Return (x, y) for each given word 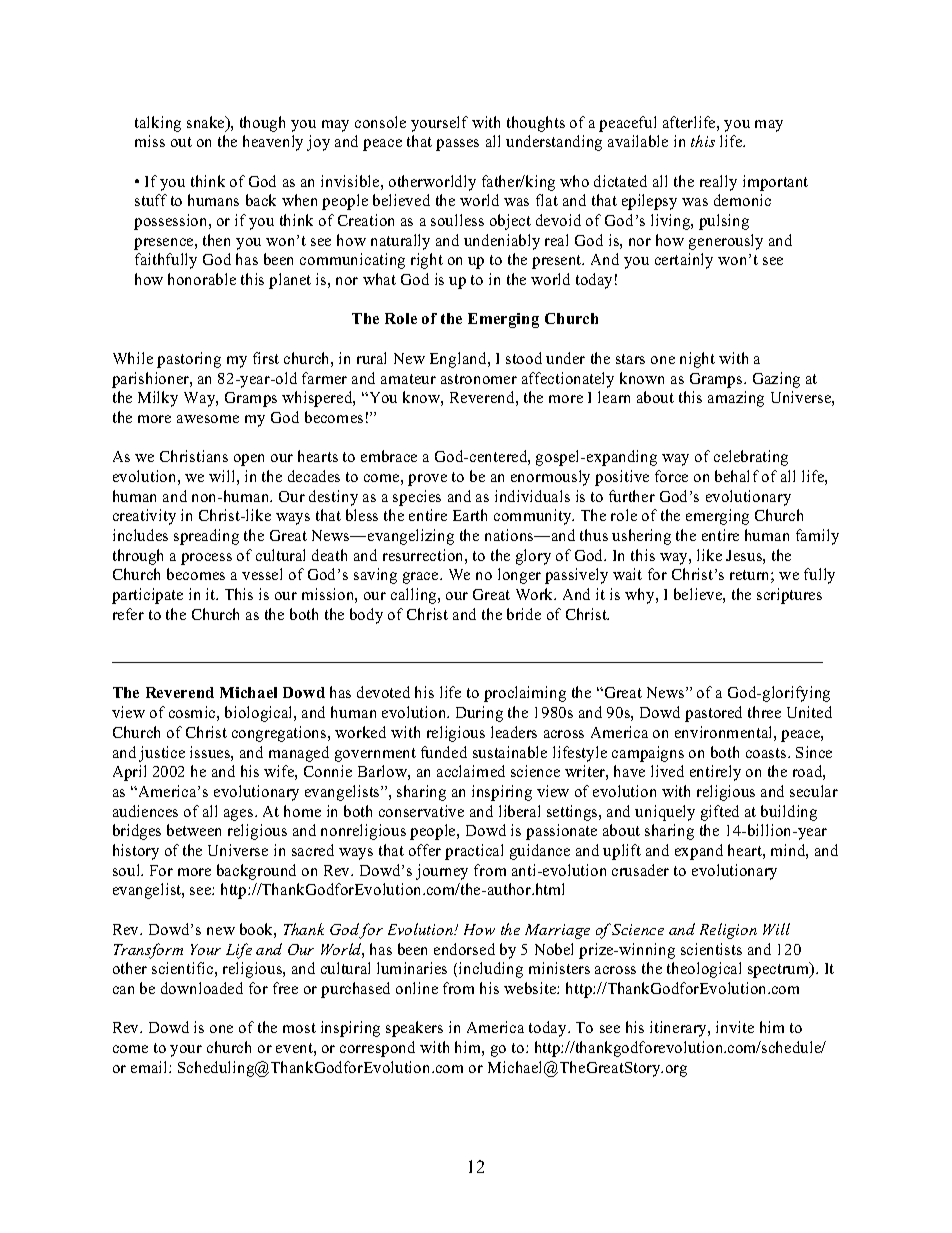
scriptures (789, 596)
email (150, 1067)
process (206, 559)
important (775, 183)
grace (422, 578)
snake (207, 123)
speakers (414, 1029)
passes (457, 145)
